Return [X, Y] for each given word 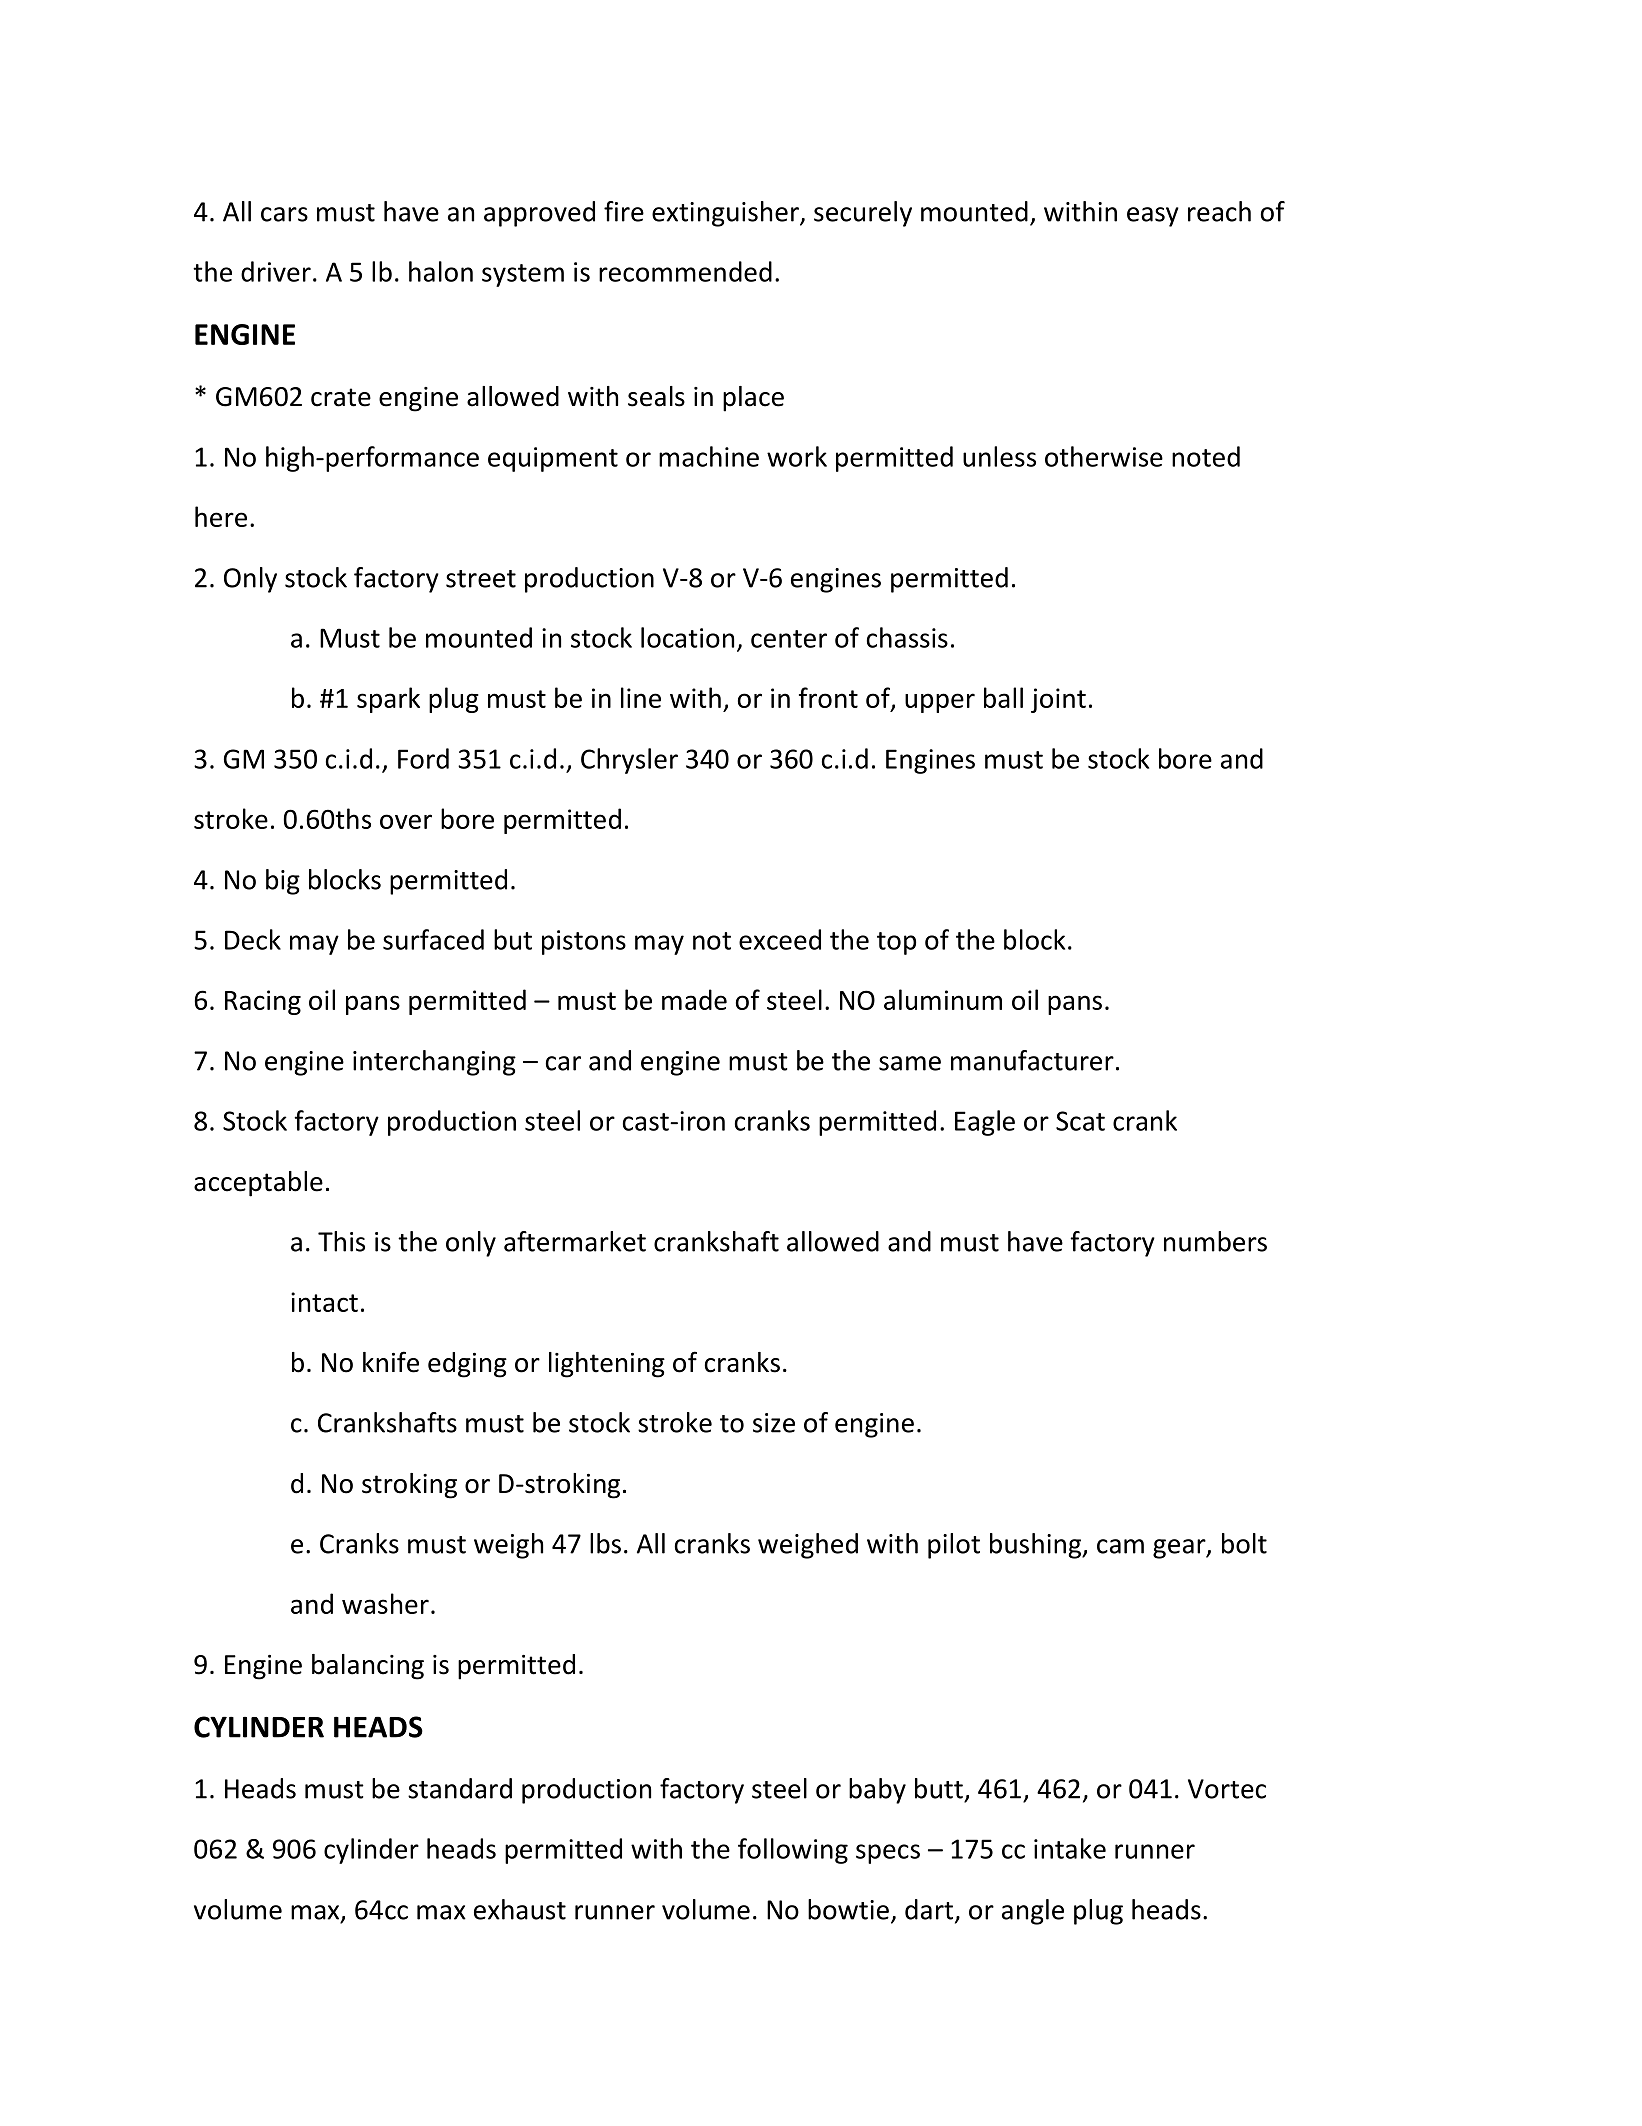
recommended [685, 271]
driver [276, 271]
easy [1153, 217]
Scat [1080, 1121]
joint [1058, 700]
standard [460, 1788]
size [774, 1423]
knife [391, 1362]
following [793, 1851]
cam [1120, 1546]
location [687, 637]
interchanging [434, 1063]
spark [388, 700]
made [694, 999]
